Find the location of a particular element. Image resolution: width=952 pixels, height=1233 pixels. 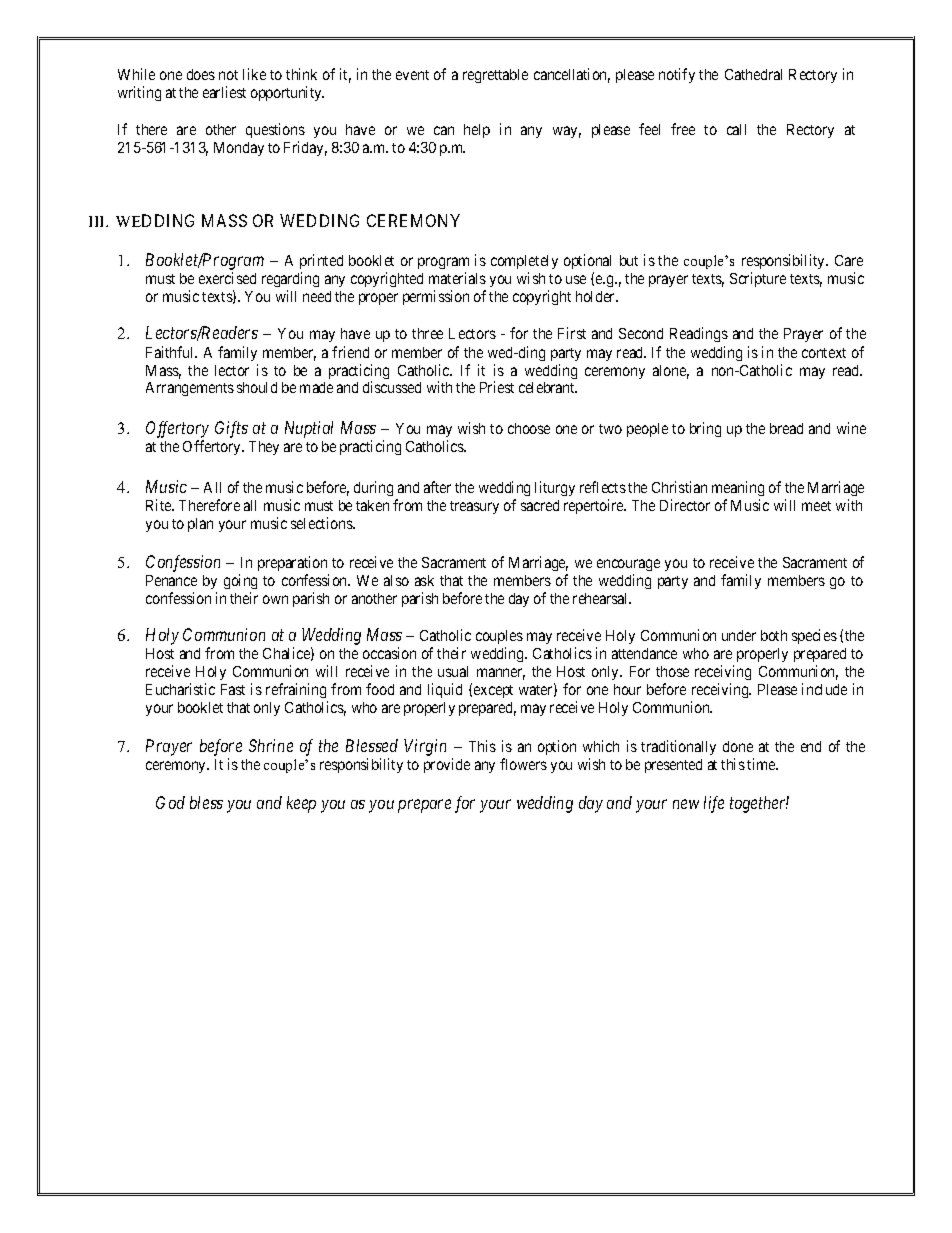

time is located at coordinates (762, 764).
